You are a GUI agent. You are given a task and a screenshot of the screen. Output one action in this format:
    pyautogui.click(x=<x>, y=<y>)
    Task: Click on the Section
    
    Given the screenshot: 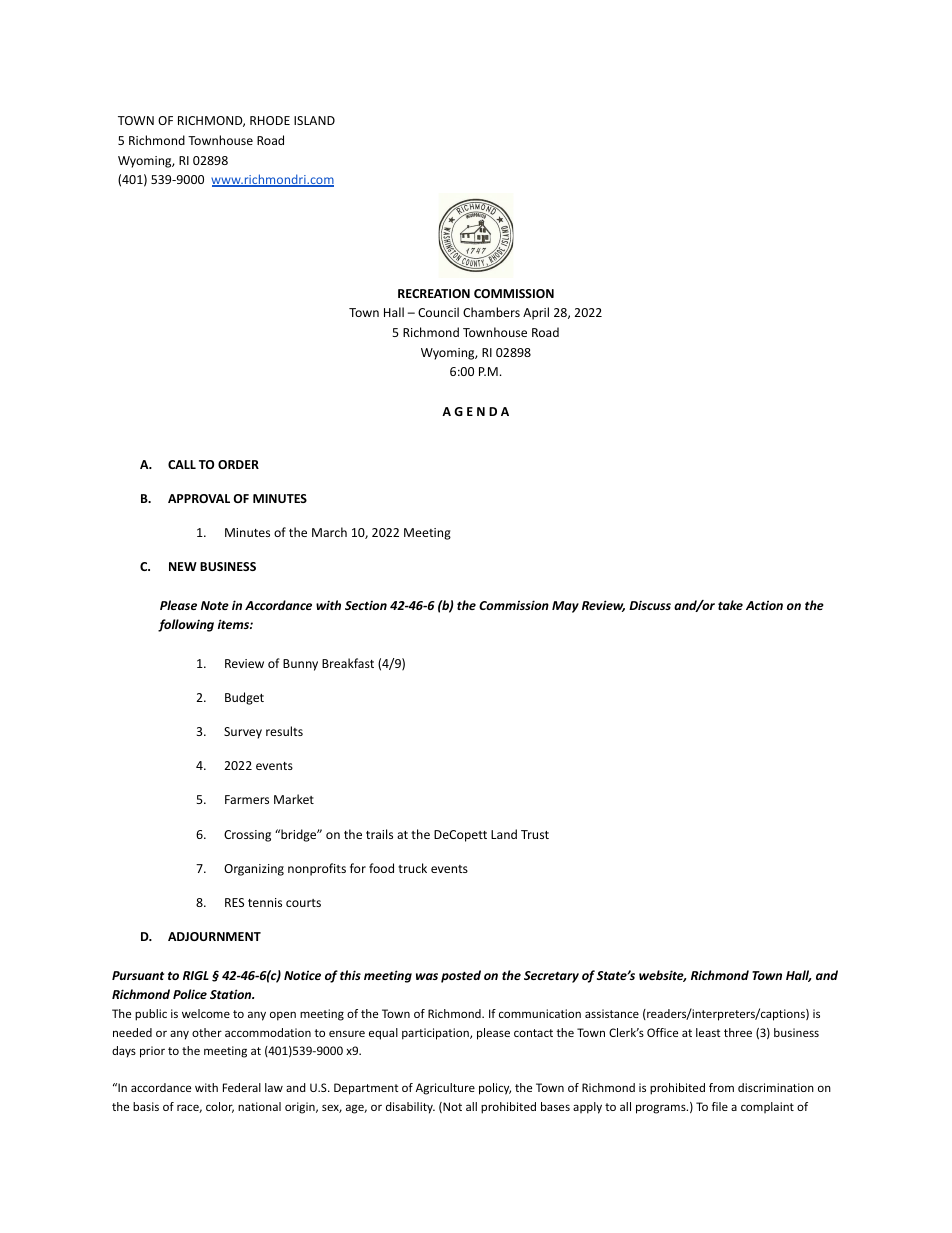 What is the action you would take?
    pyautogui.click(x=366, y=605)
